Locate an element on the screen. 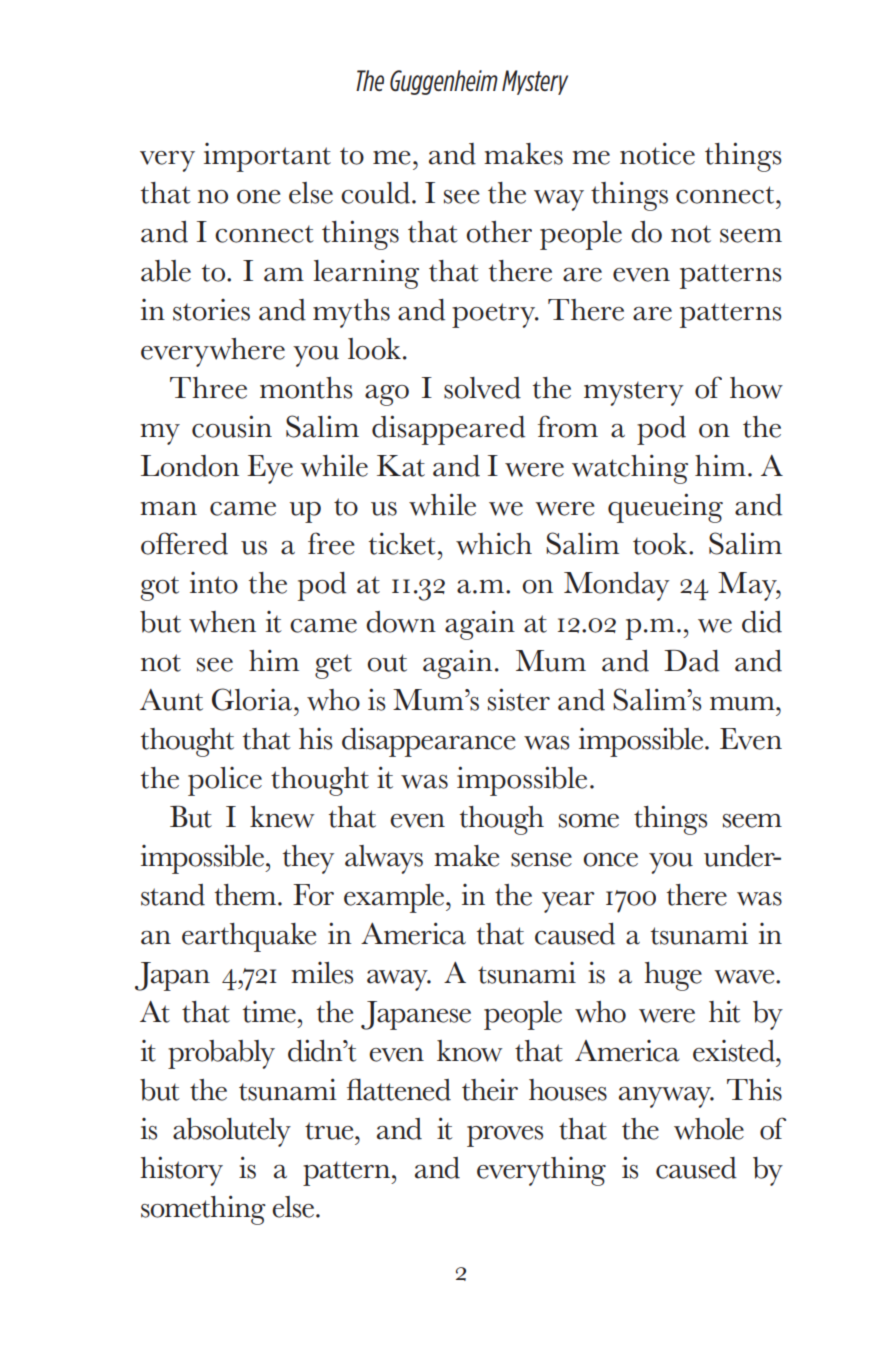  once is located at coordinates (610, 860).
